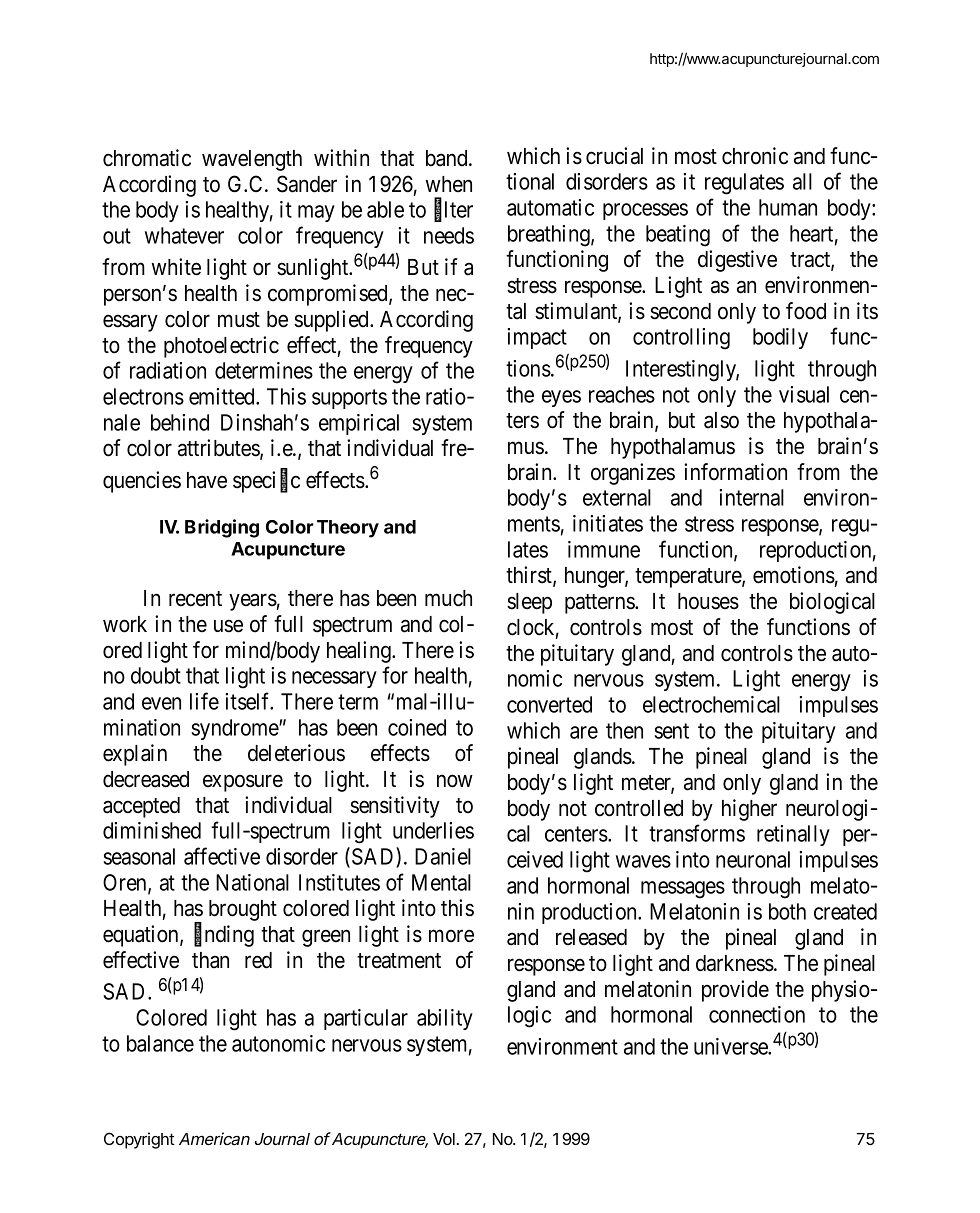 The width and height of the image is (980, 1213). Describe the element at coordinates (223, 396) in the image. I see `emitted` at that location.
